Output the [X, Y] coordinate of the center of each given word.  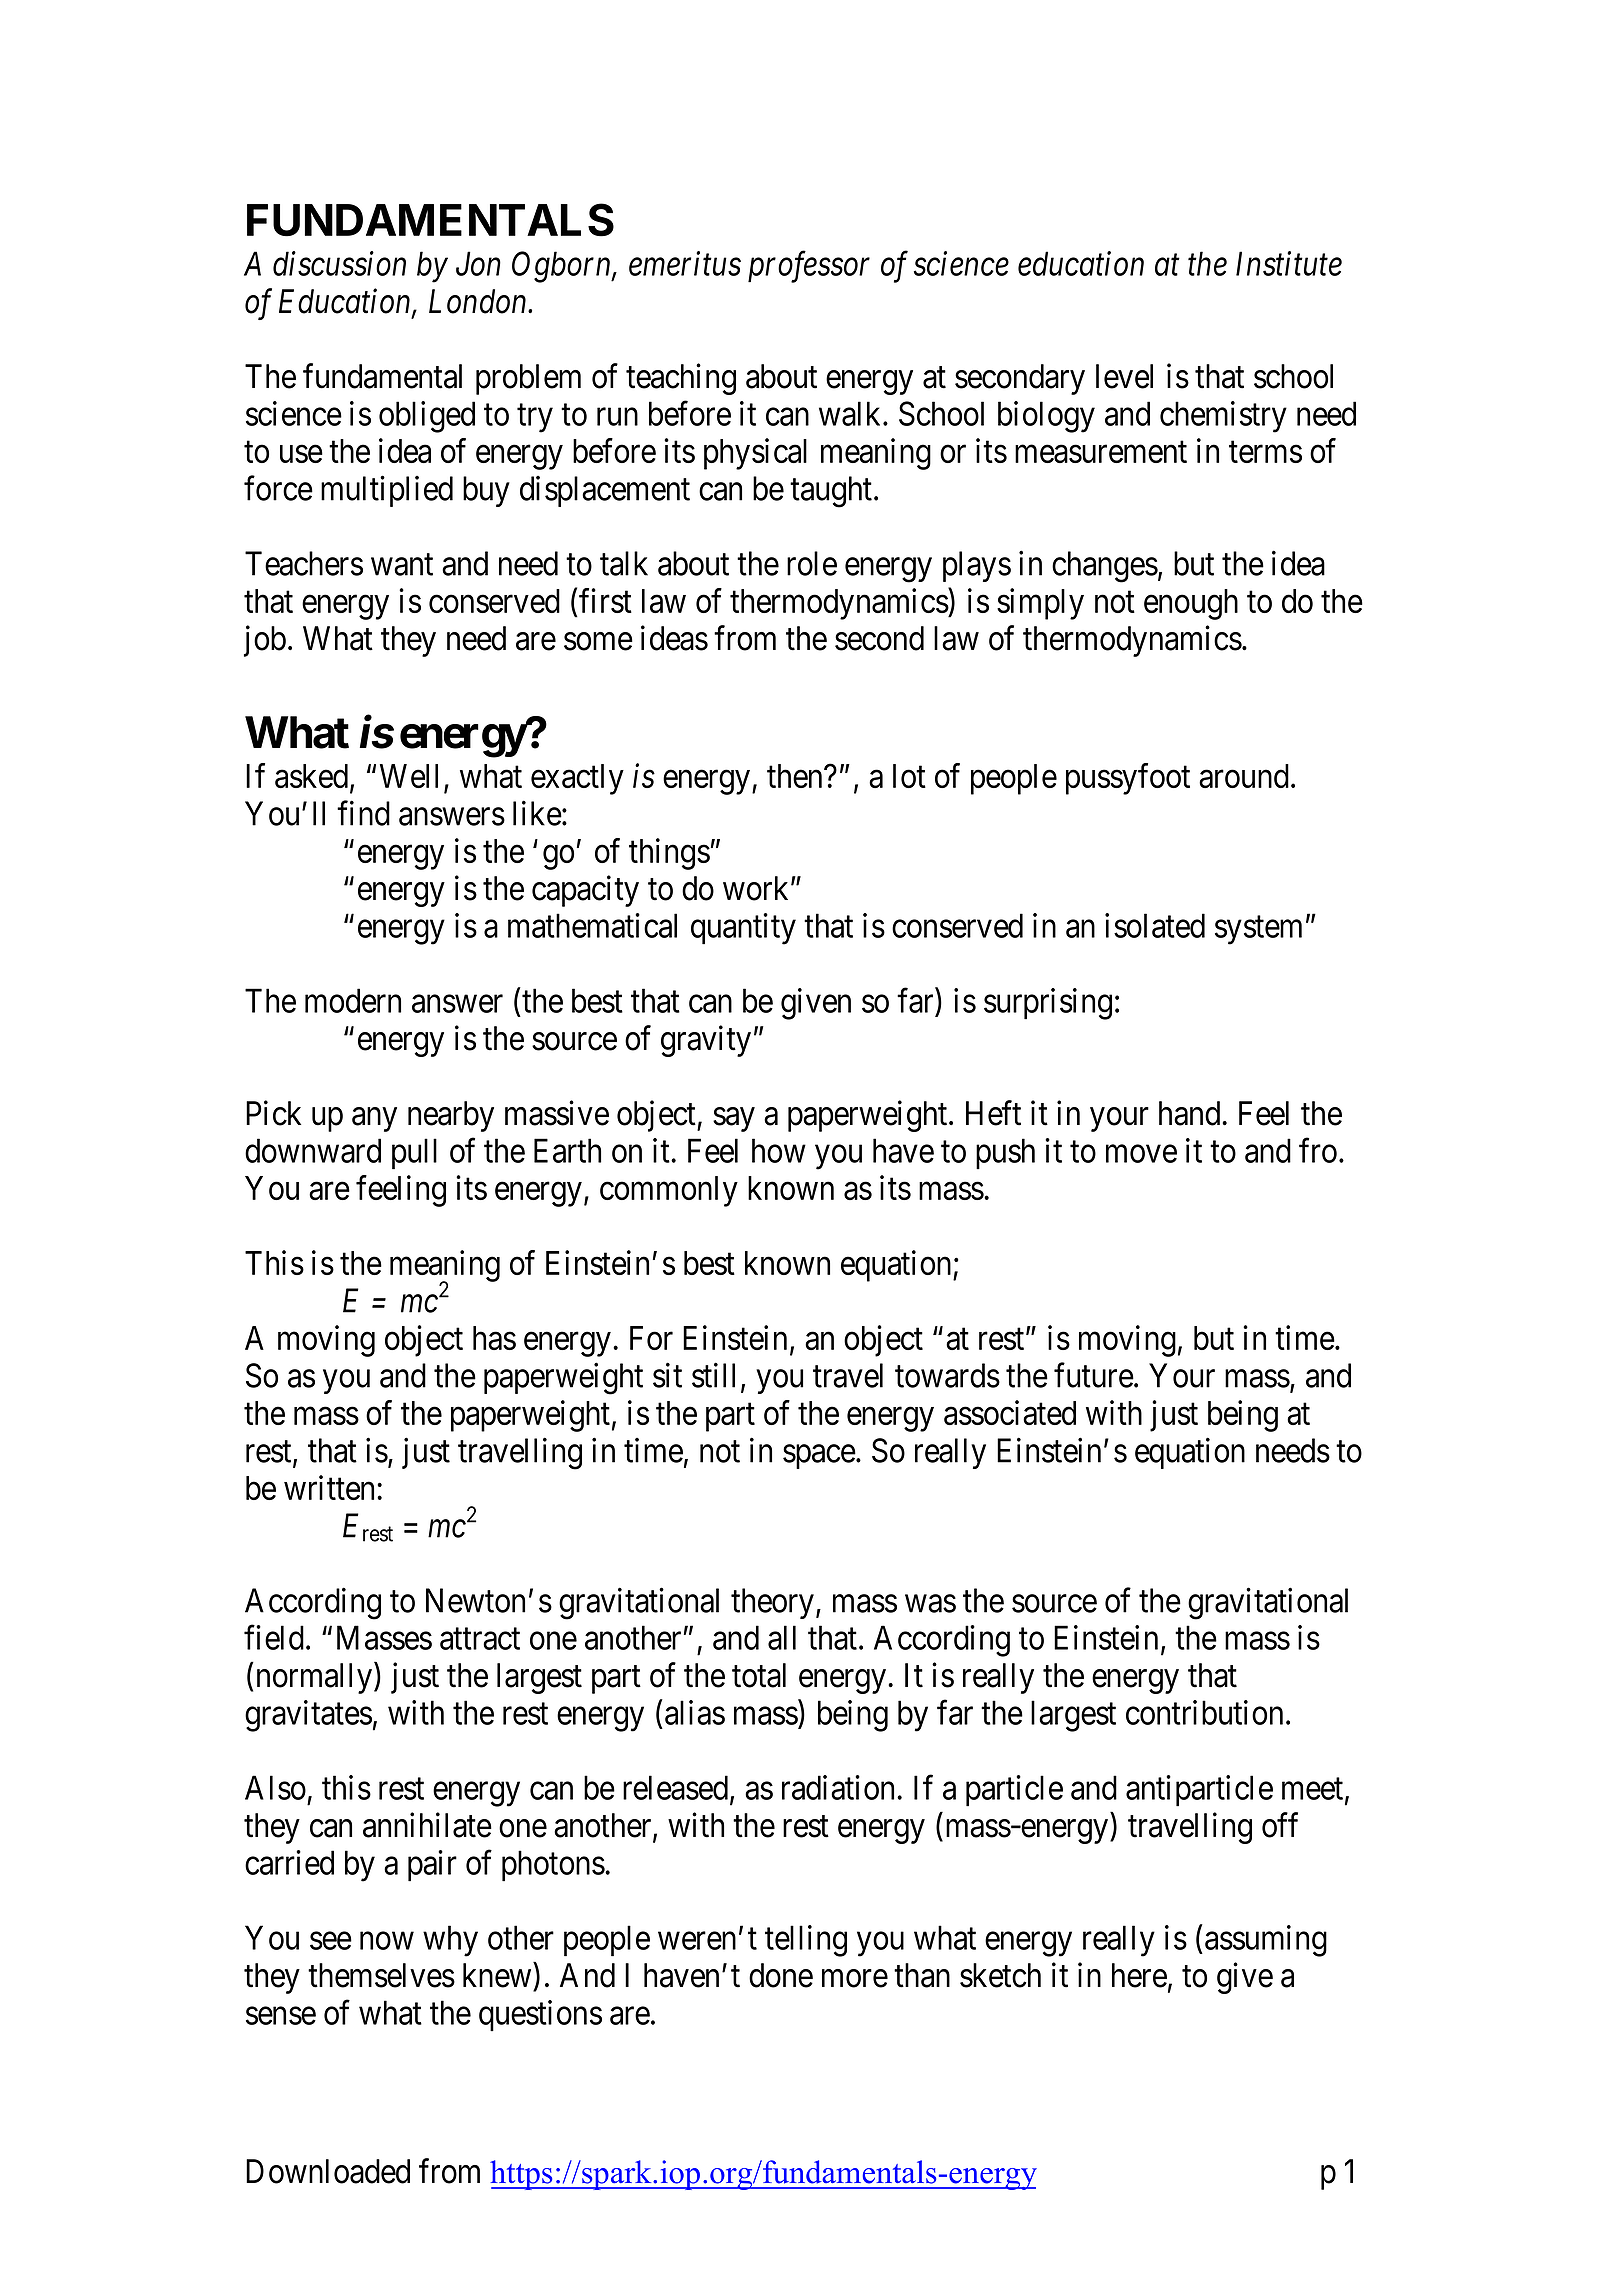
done [781, 1975]
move [1141, 1154]
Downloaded [328, 2171]
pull [414, 1154]
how [779, 1150]
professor [809, 267]
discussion [339, 263]
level [1124, 376]
